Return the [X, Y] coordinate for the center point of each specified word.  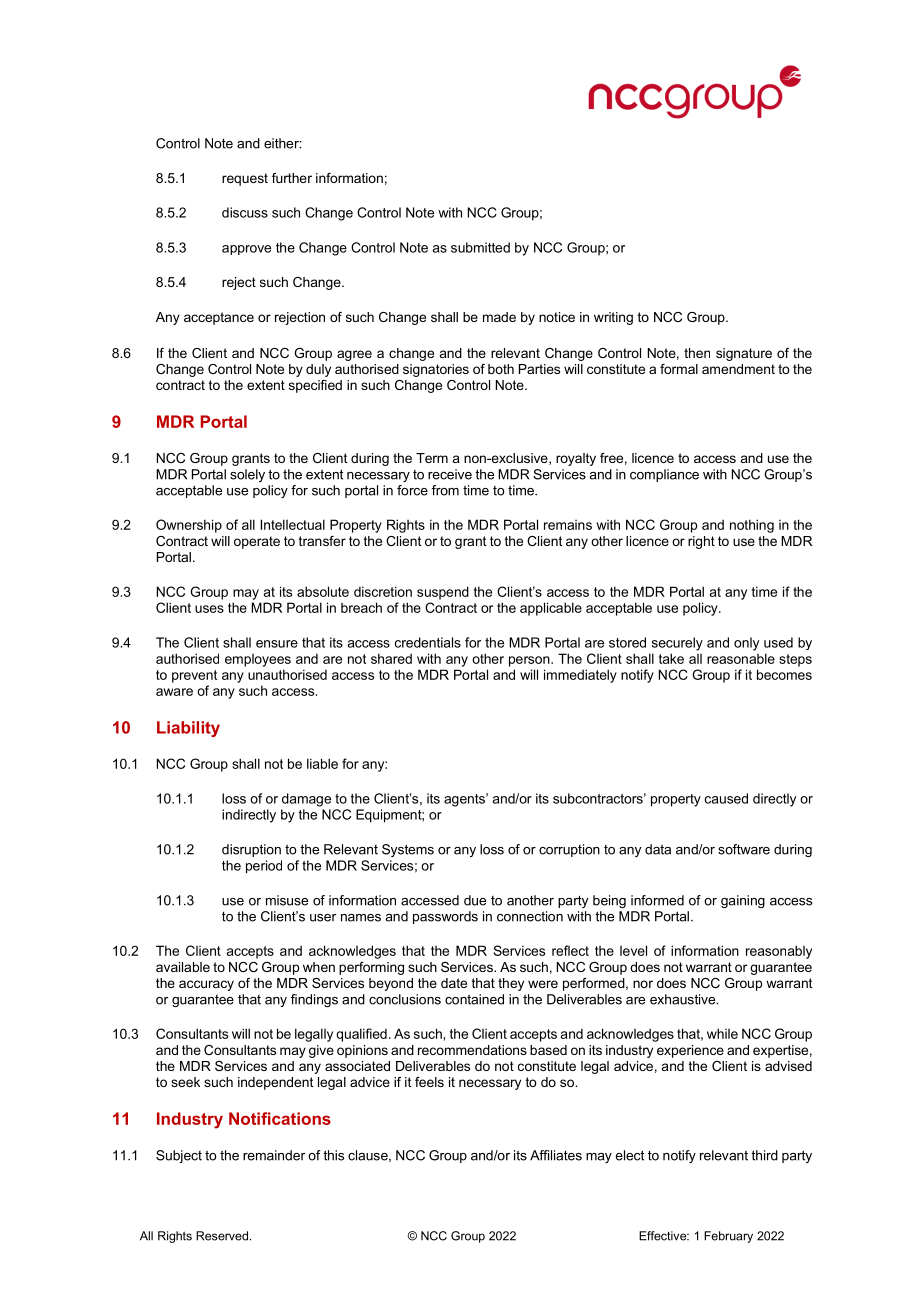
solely [247, 475]
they [511, 984]
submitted [480, 247]
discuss [245, 212]
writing [613, 318]
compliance [664, 475]
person [530, 661]
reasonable [741, 658]
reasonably [779, 952]
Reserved [222, 1236]
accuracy [206, 985]
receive [450, 474]
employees [258, 660]
